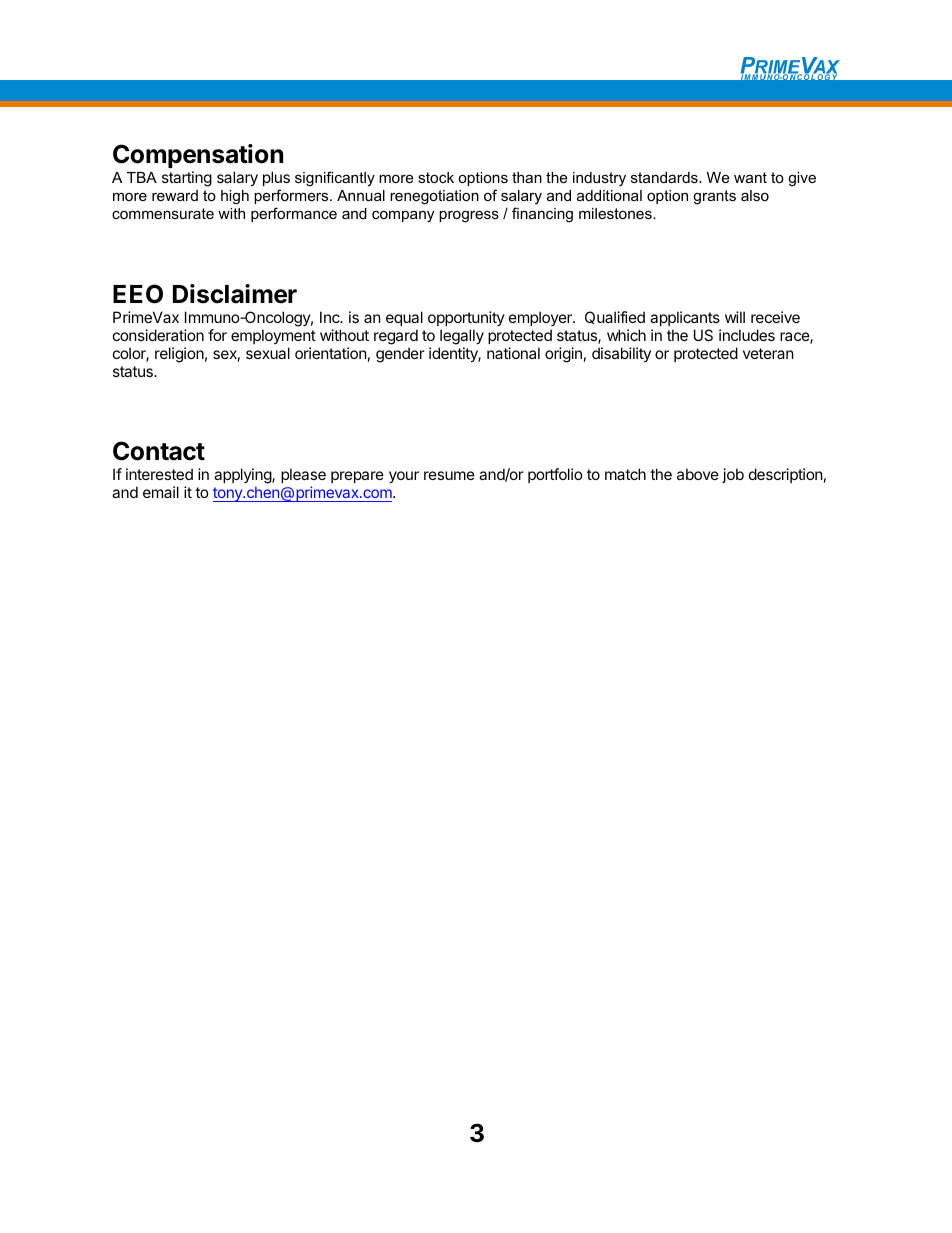 This screenshot has width=952, height=1233. I want to click on job, so click(733, 475).
